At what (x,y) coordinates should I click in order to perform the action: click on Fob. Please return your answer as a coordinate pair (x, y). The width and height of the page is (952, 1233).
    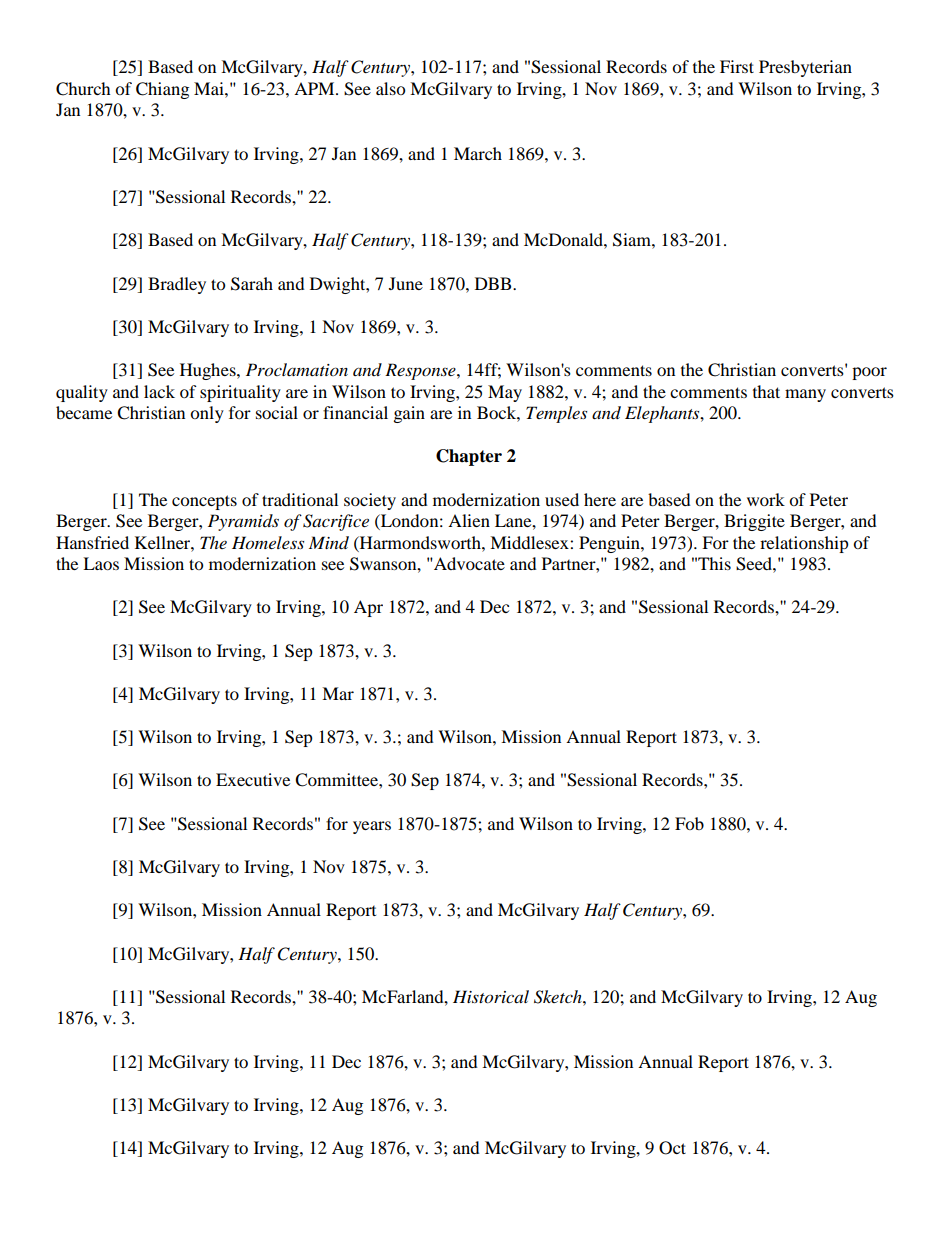
    Looking at the image, I should click on (689, 823).
